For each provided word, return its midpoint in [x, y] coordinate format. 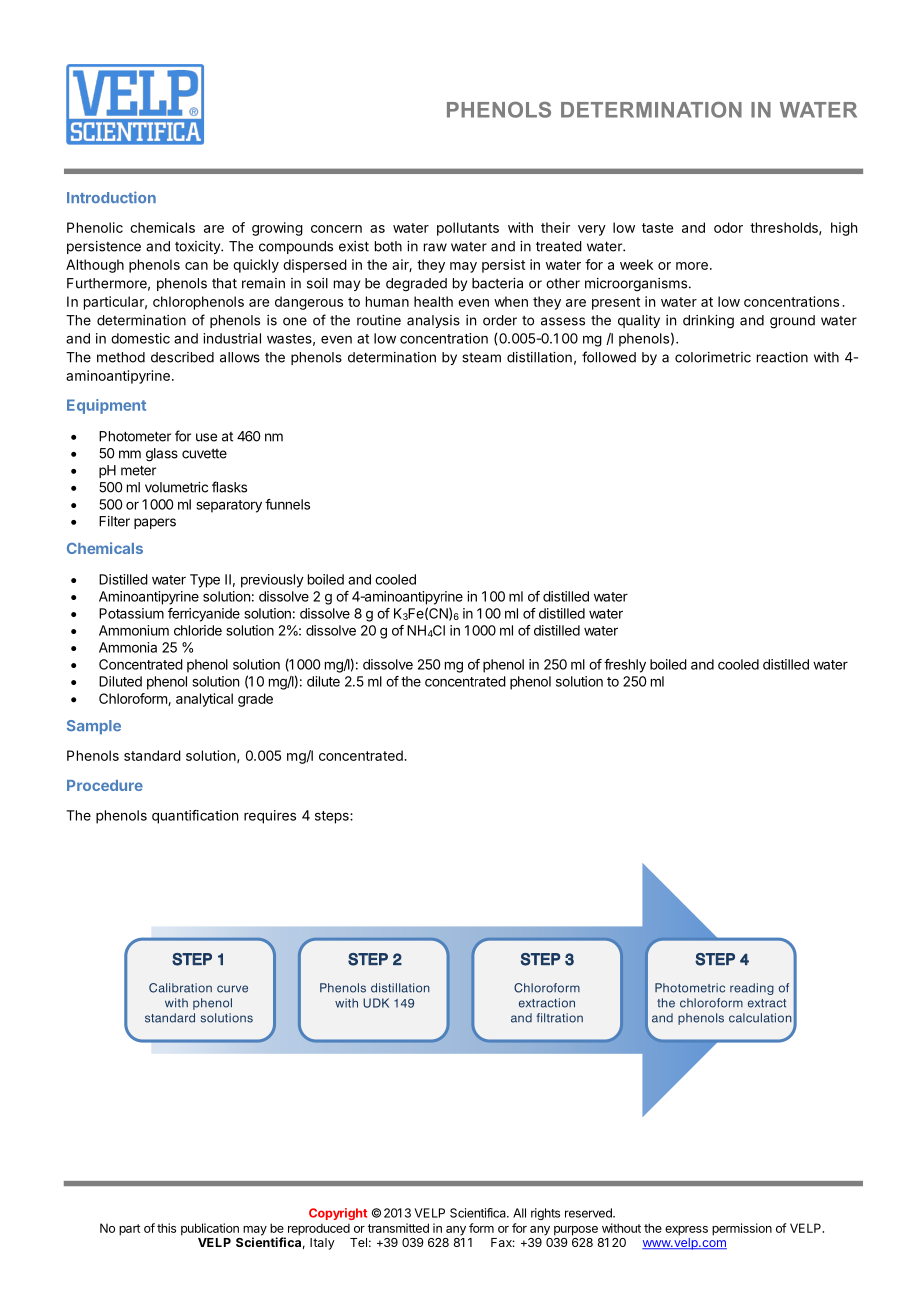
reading [752, 989]
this [166, 1228]
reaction [782, 357]
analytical [204, 700]
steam [481, 358]
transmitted [398, 1228]
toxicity [198, 247]
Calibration [180, 988]
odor [728, 227]
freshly [625, 666]
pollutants [468, 229]
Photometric [690, 988]
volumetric [176, 487]
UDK [376, 1003]
